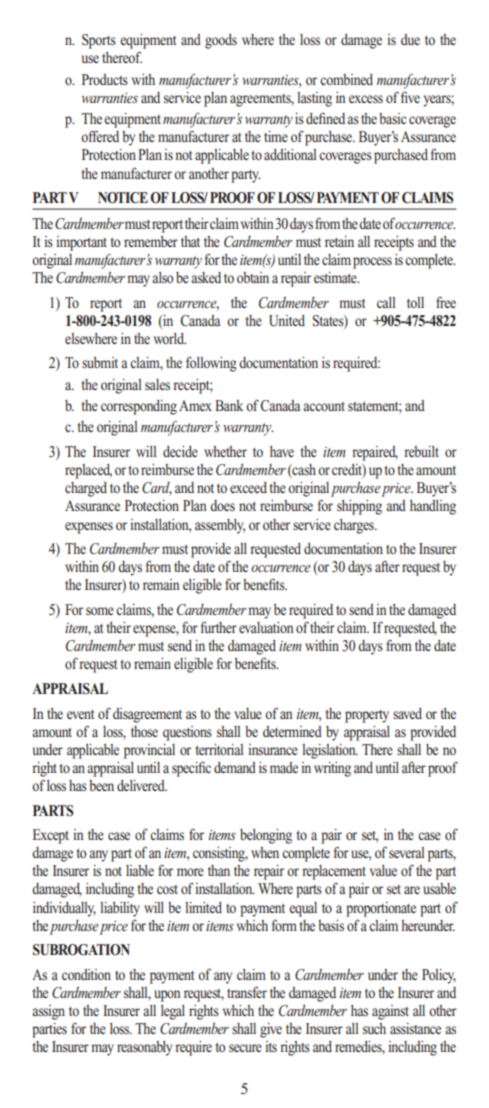 The height and width of the screenshot is (1108, 489). I want to click on goods, so click(221, 41).
